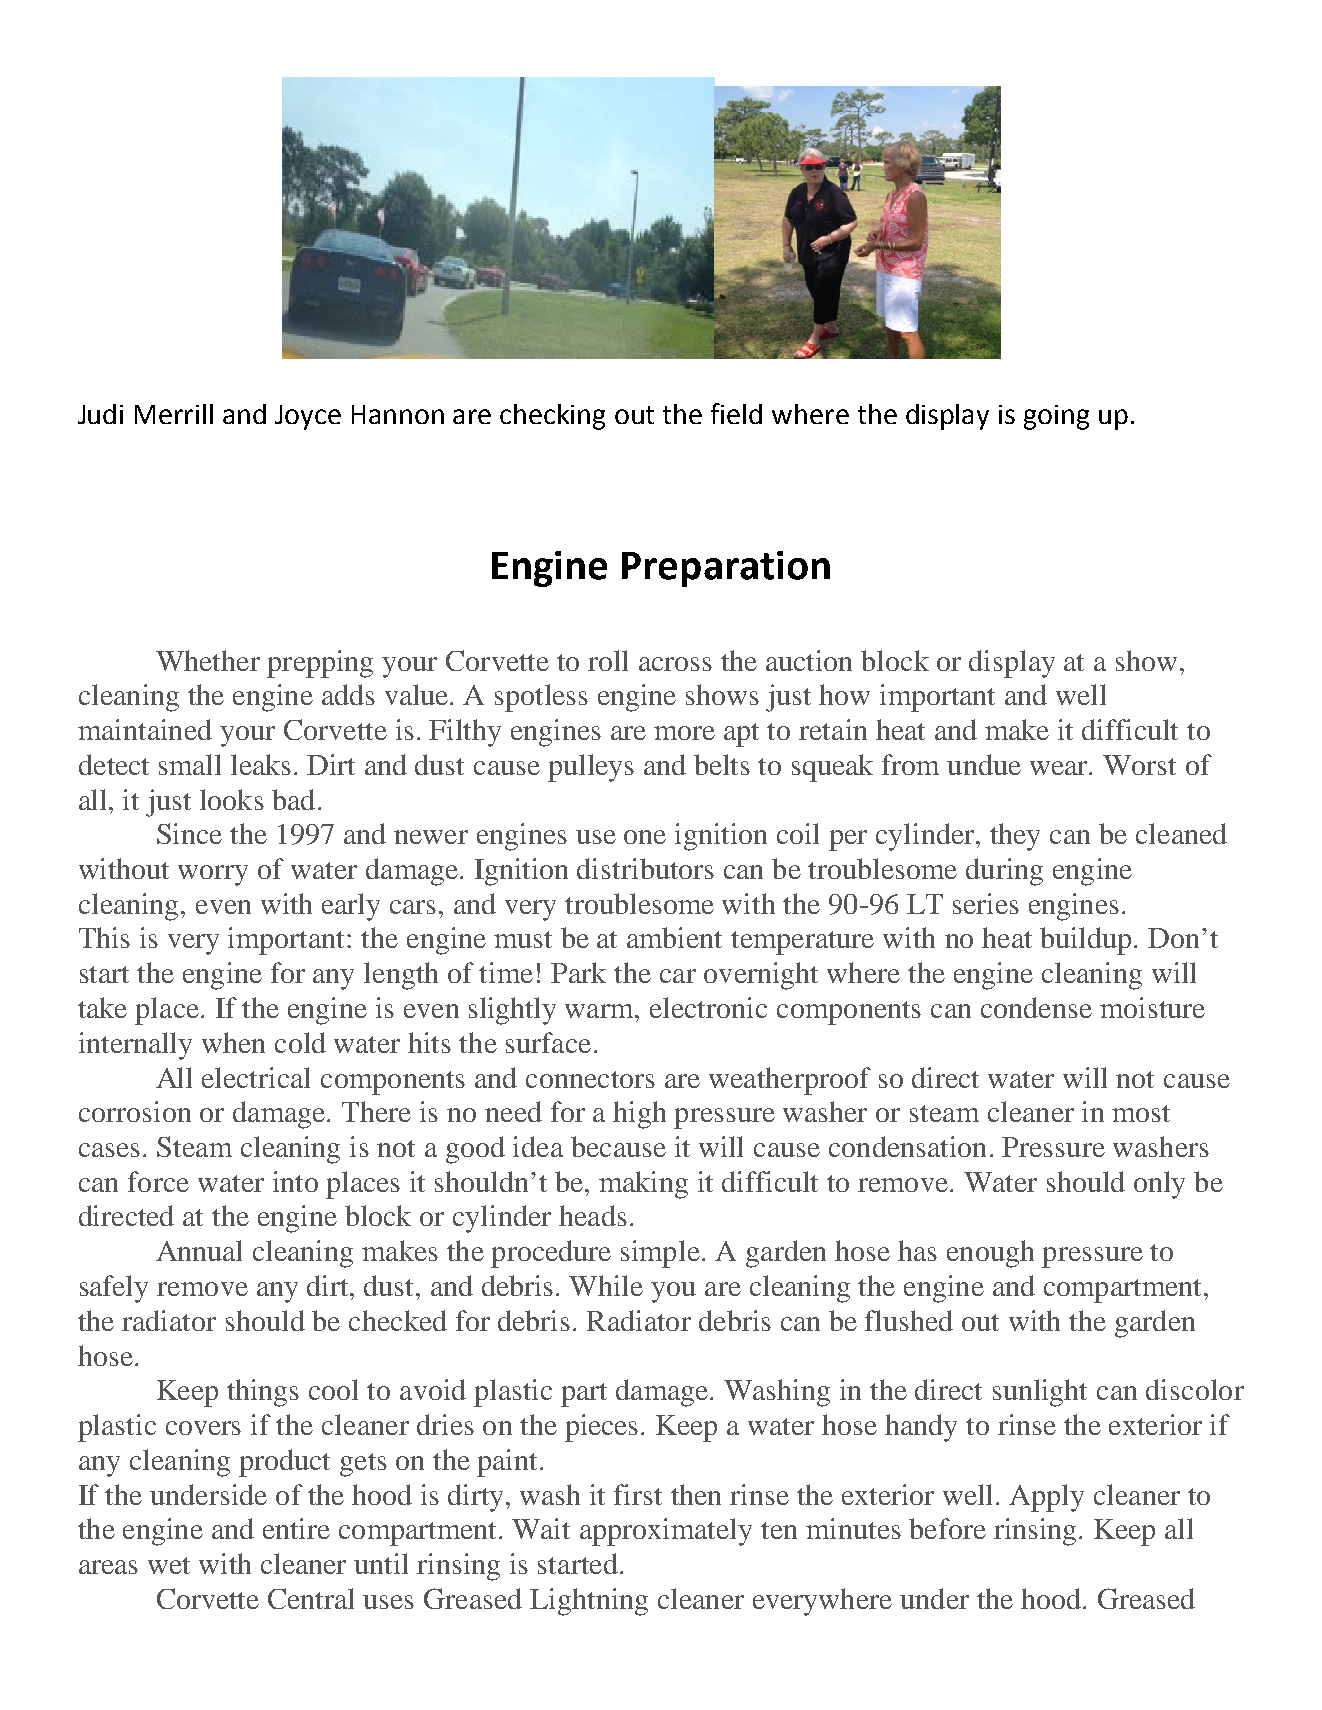  I want to click on field, so click(736, 413).
